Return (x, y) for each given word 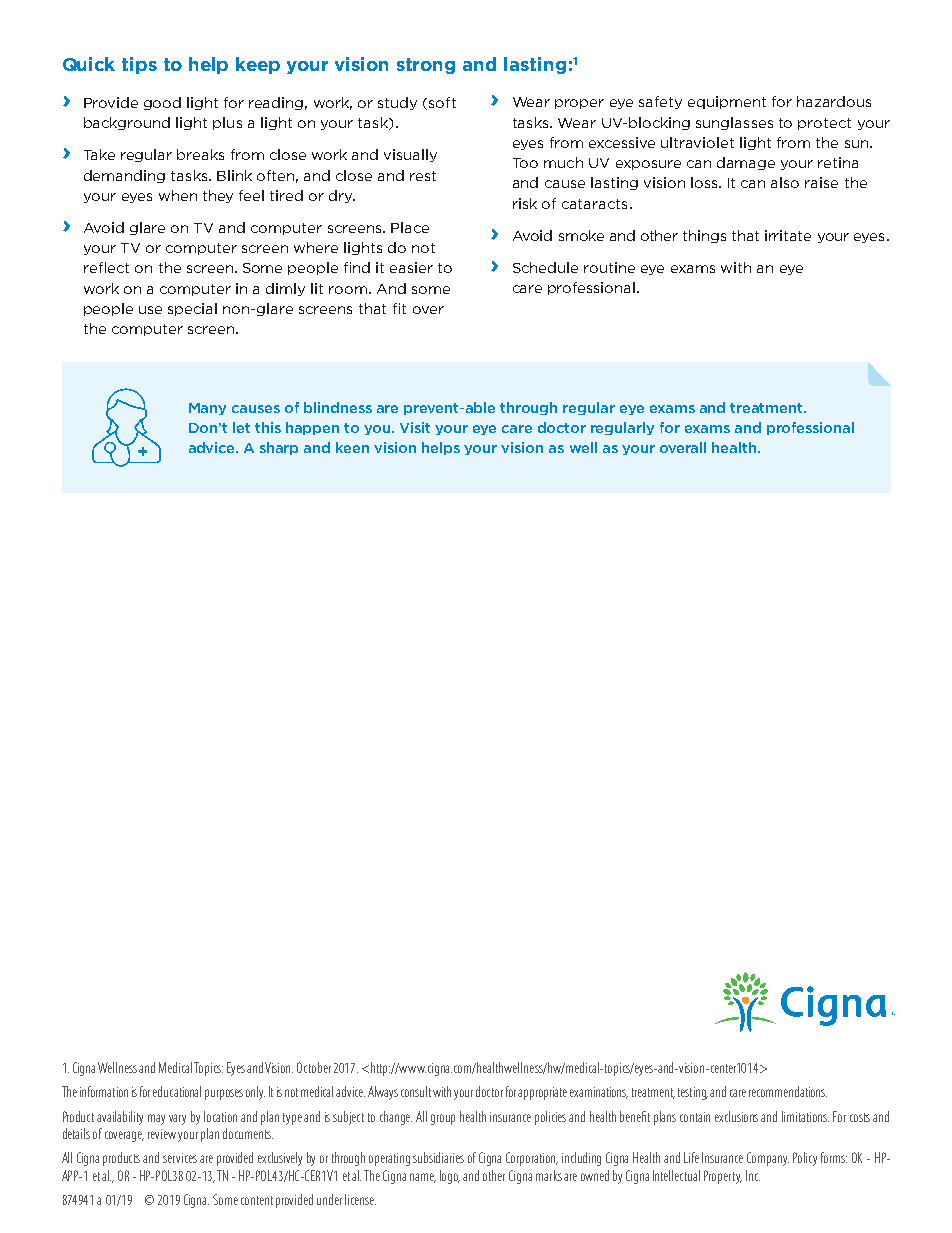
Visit (415, 427)
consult (416, 1091)
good (162, 103)
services (180, 1158)
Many (207, 409)
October (314, 1067)
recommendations (788, 1091)
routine (609, 267)
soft (442, 102)
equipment (727, 102)
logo (450, 1177)
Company (768, 1159)
